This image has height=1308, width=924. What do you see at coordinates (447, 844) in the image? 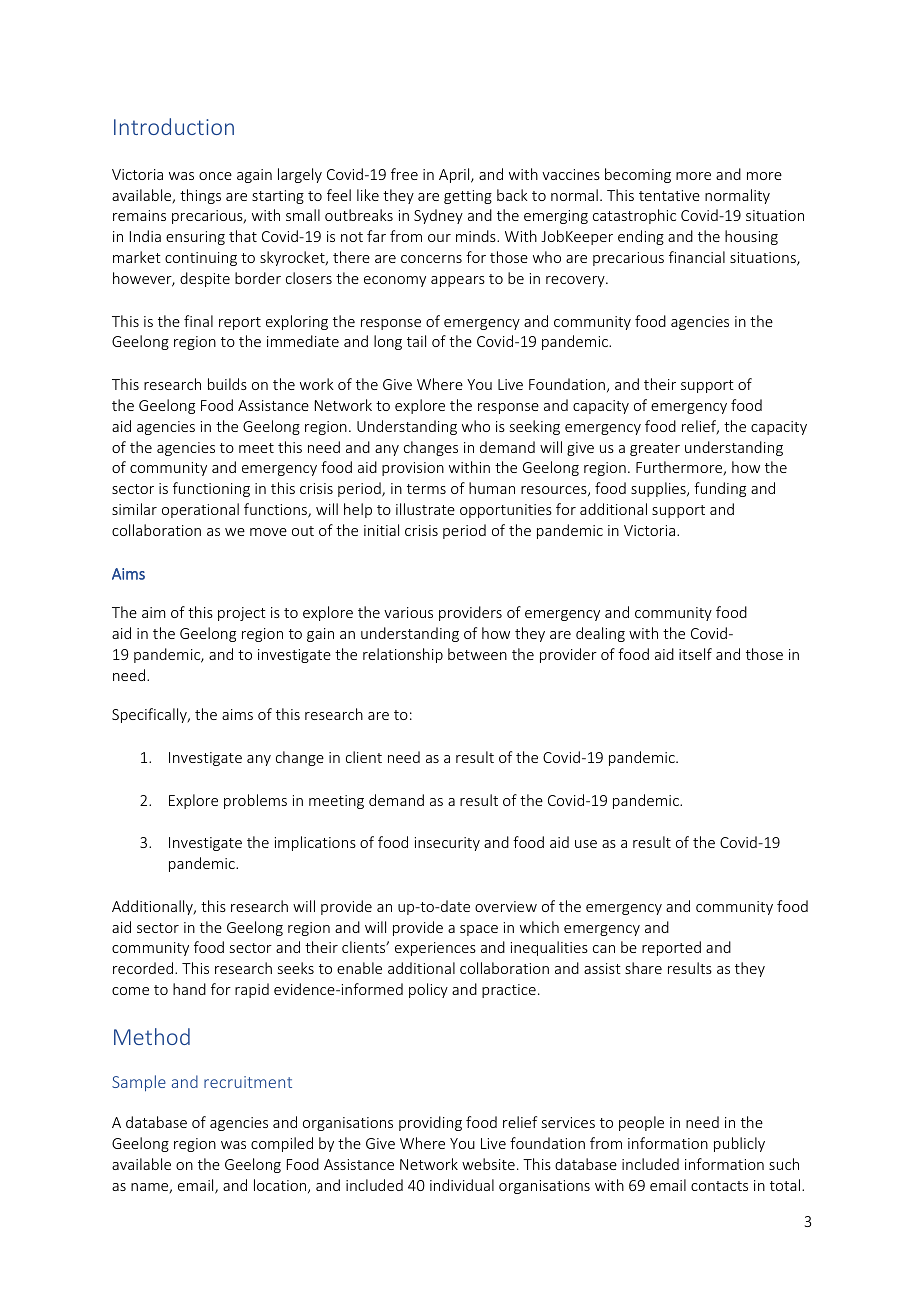
I see `insecurity` at bounding box center [447, 844].
